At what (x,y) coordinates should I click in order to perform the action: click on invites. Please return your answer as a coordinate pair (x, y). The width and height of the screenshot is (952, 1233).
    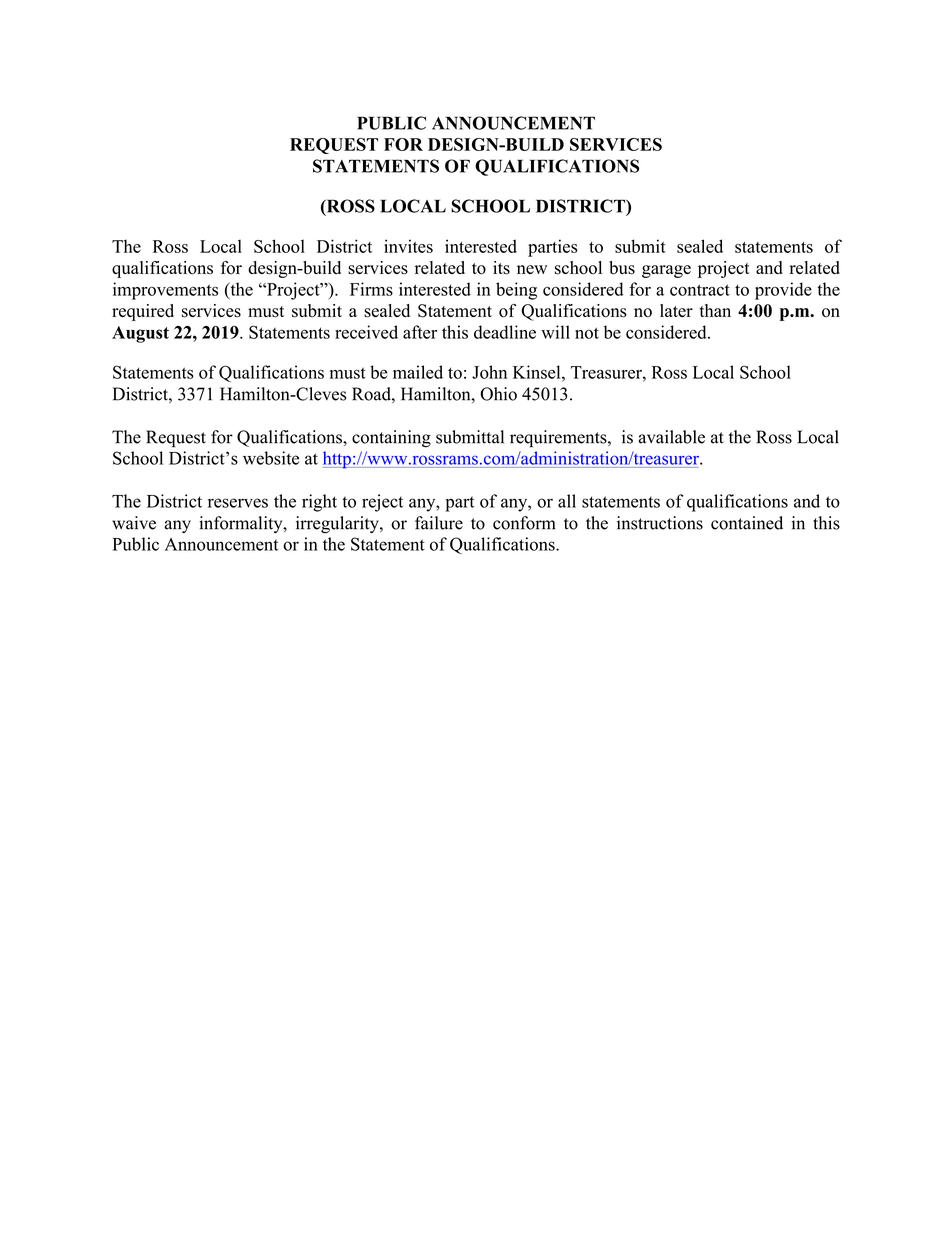
    Looking at the image, I should click on (408, 246).
